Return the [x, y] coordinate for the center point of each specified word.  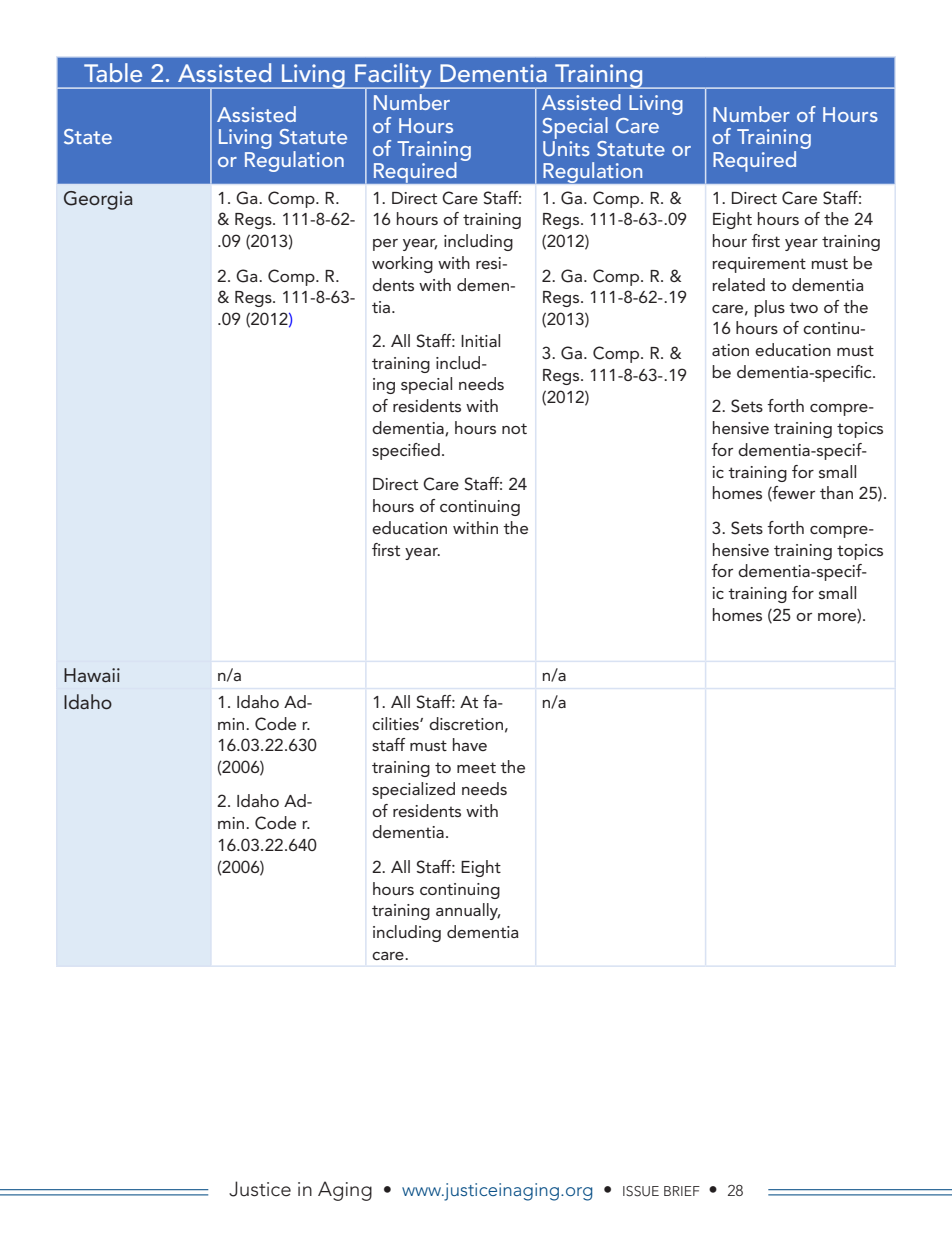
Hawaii [92, 675]
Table [113, 72]
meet [476, 767]
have [470, 744]
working [402, 264]
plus [769, 308]
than [836, 492]
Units [566, 147]
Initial [480, 340]
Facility [393, 76]
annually [468, 911]
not [514, 428]
